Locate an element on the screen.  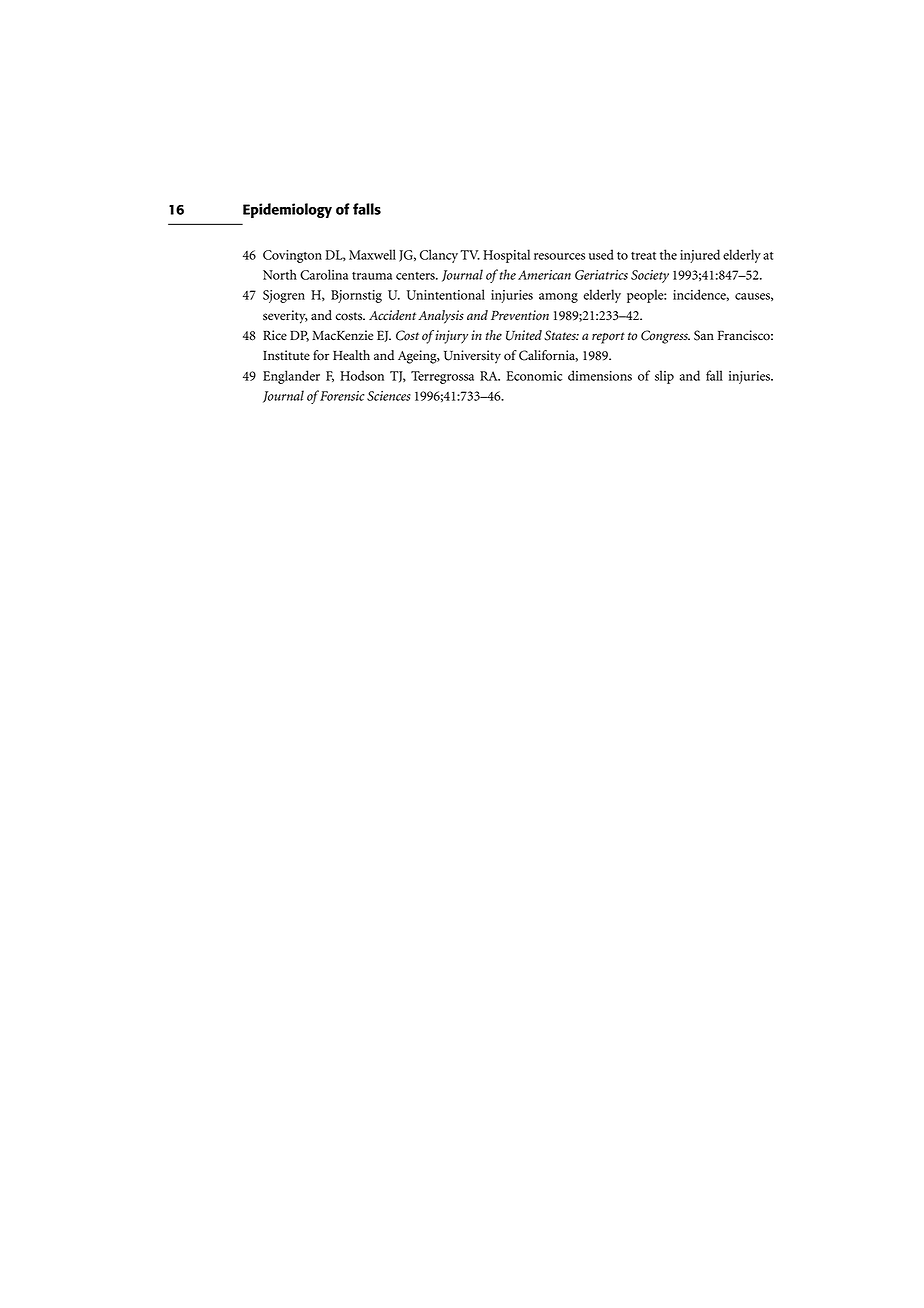
Health is located at coordinates (351, 355).
